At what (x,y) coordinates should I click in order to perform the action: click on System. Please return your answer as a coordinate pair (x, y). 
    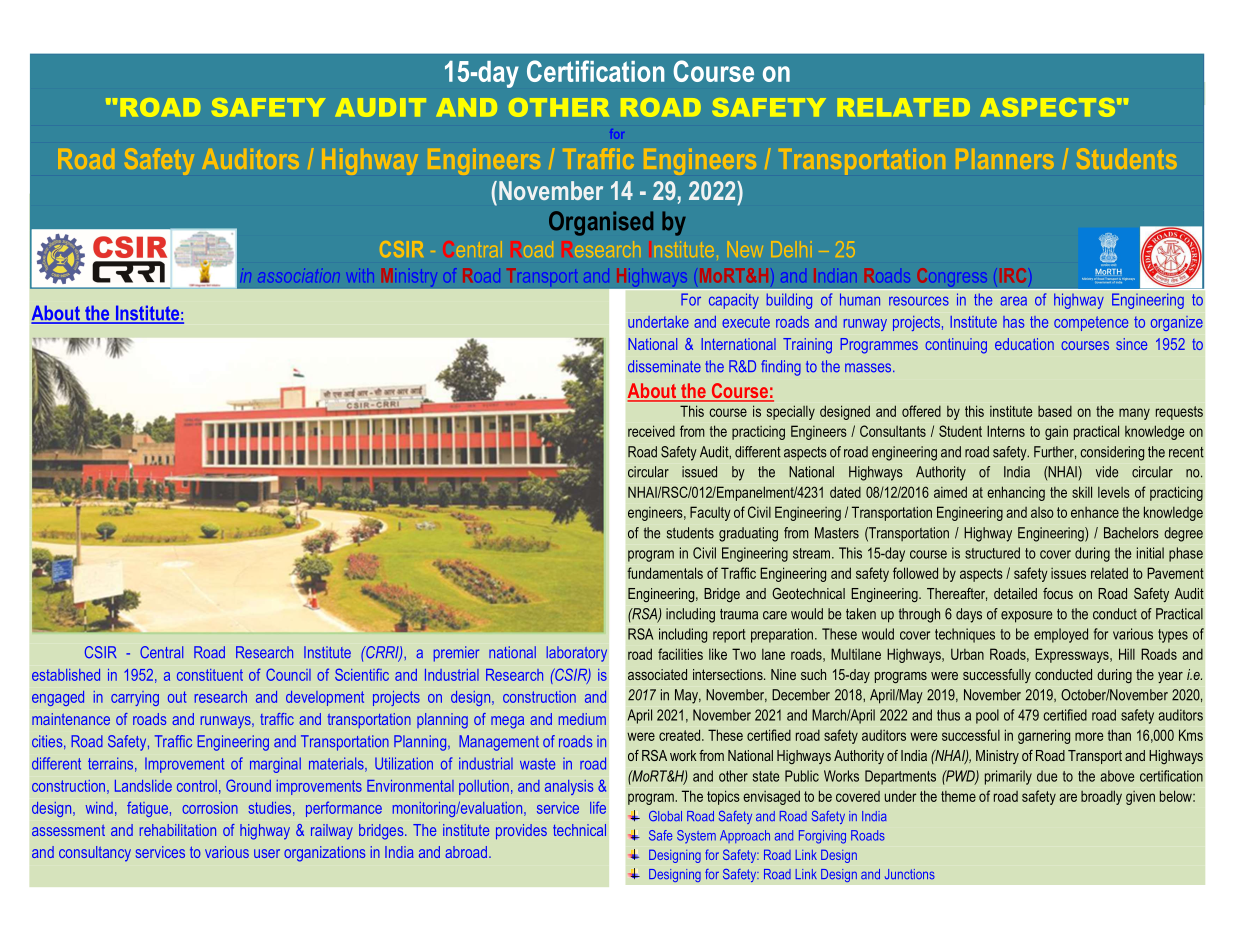
    Looking at the image, I should click on (696, 836).
